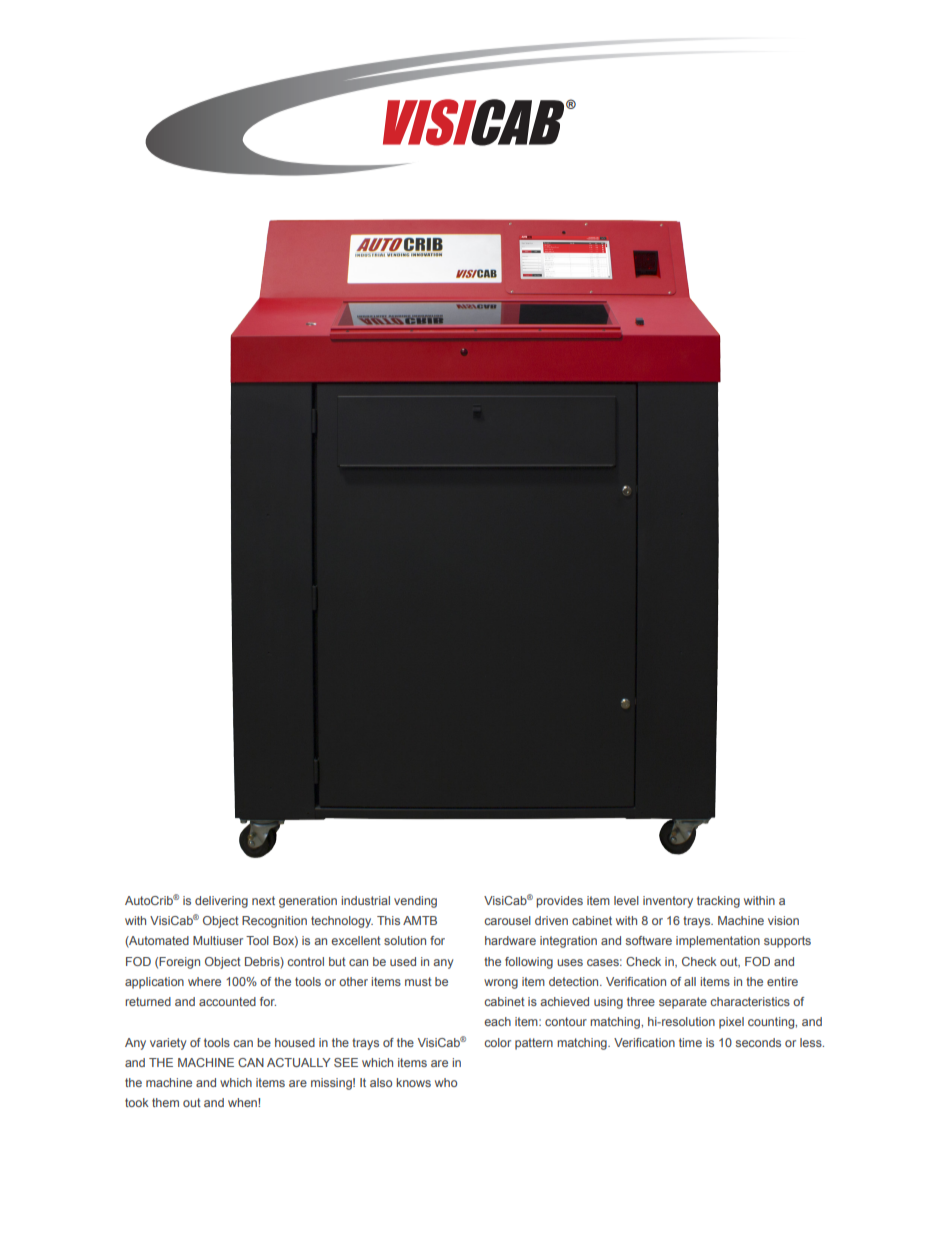 The width and height of the screenshot is (952, 1233). What do you see at coordinates (168, 1044) in the screenshot?
I see `variety` at bounding box center [168, 1044].
